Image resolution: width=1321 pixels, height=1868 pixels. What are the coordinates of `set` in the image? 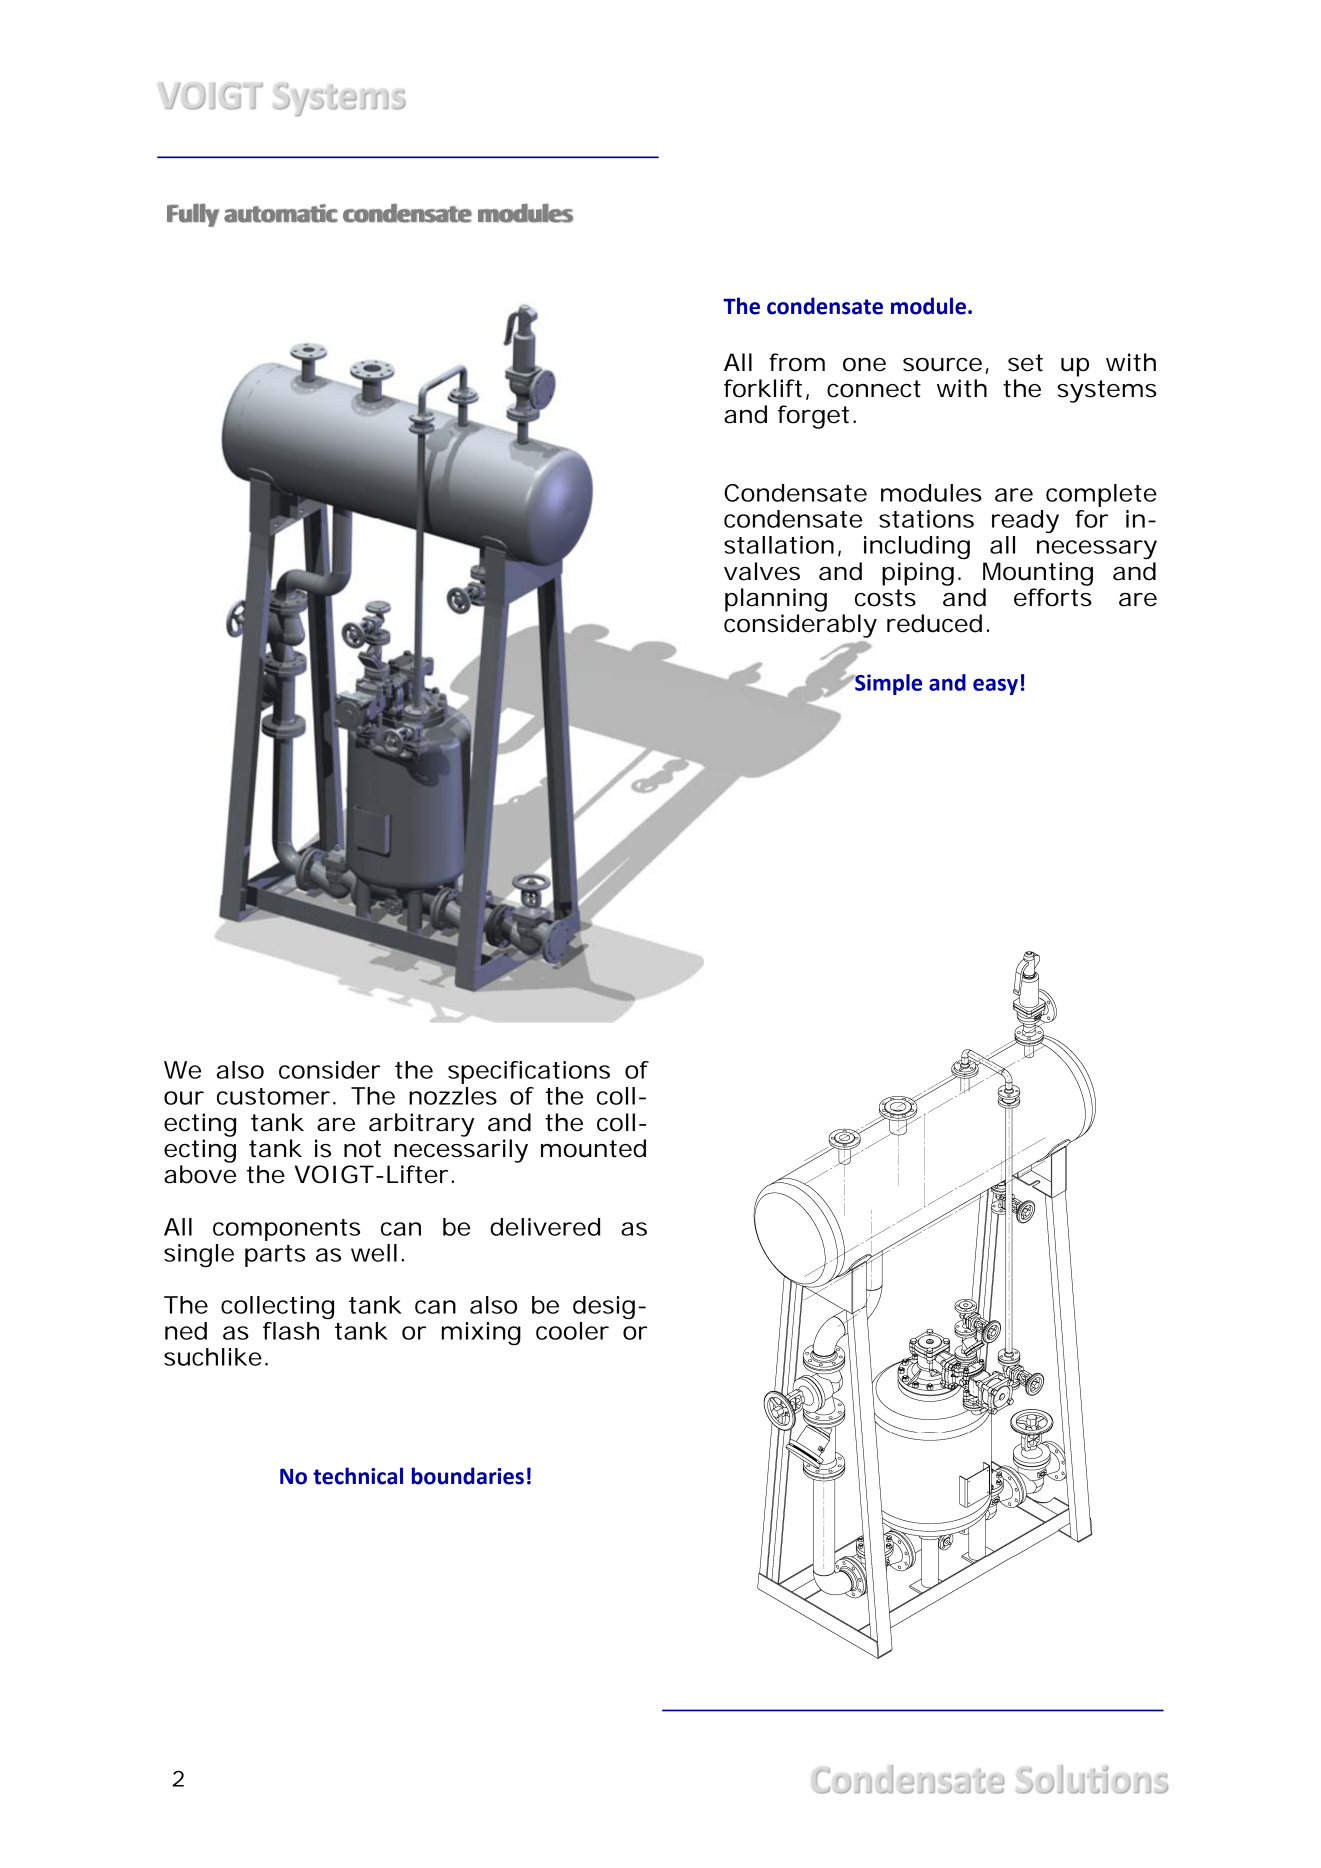 It's located at (1025, 363).
